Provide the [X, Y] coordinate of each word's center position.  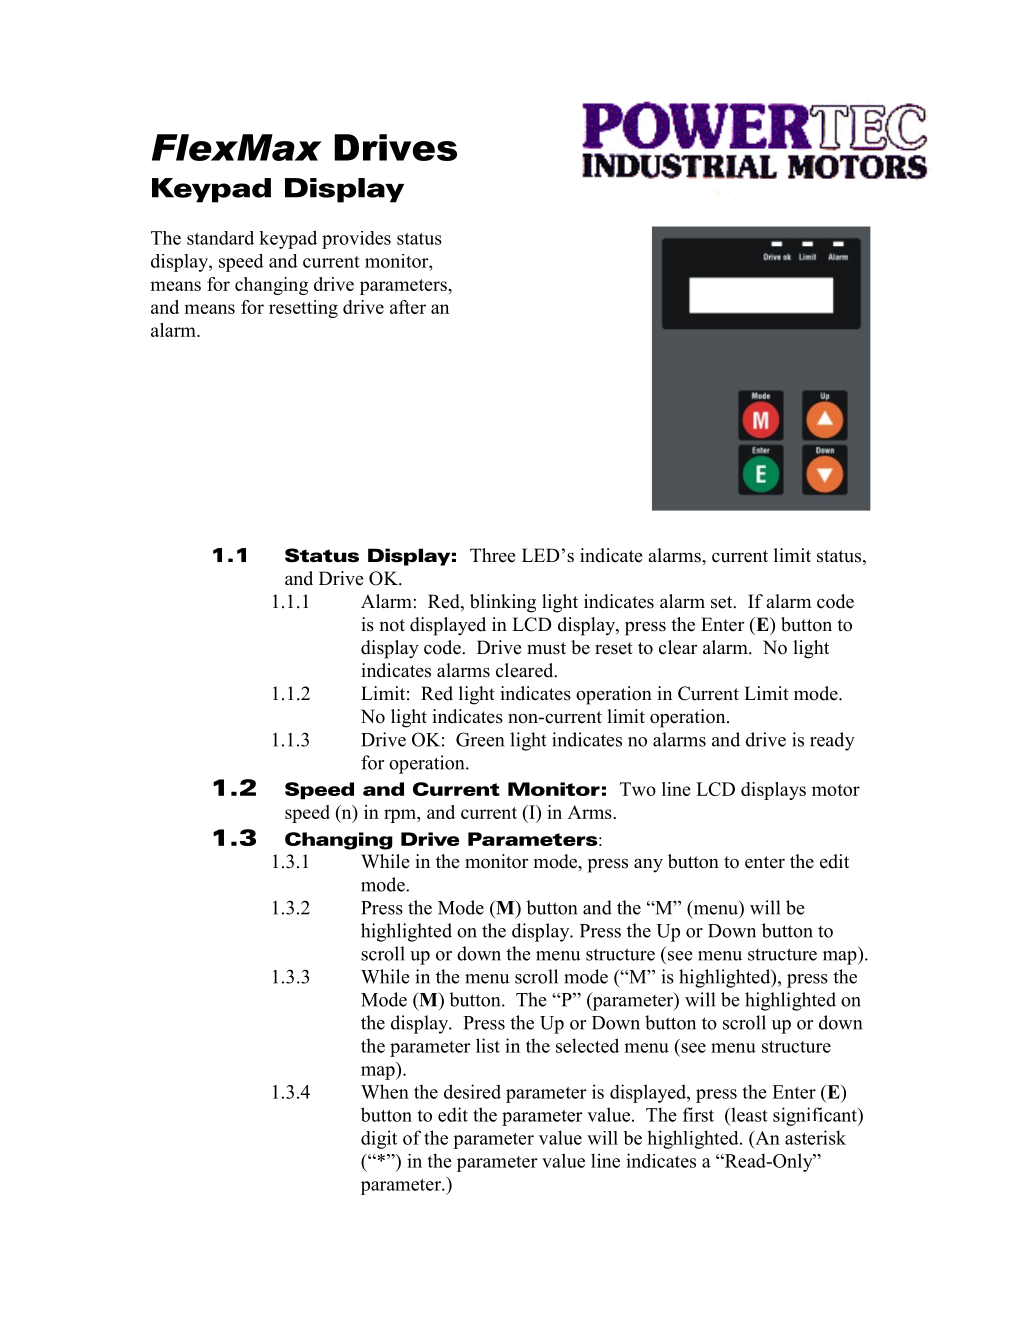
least [748, 1114]
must [546, 648]
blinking [503, 603]
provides [356, 240]
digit [379, 1139]
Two [638, 789]
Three [492, 555]
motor [836, 790]
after [408, 307]
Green [480, 739]
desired [472, 1091]
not [392, 625]
